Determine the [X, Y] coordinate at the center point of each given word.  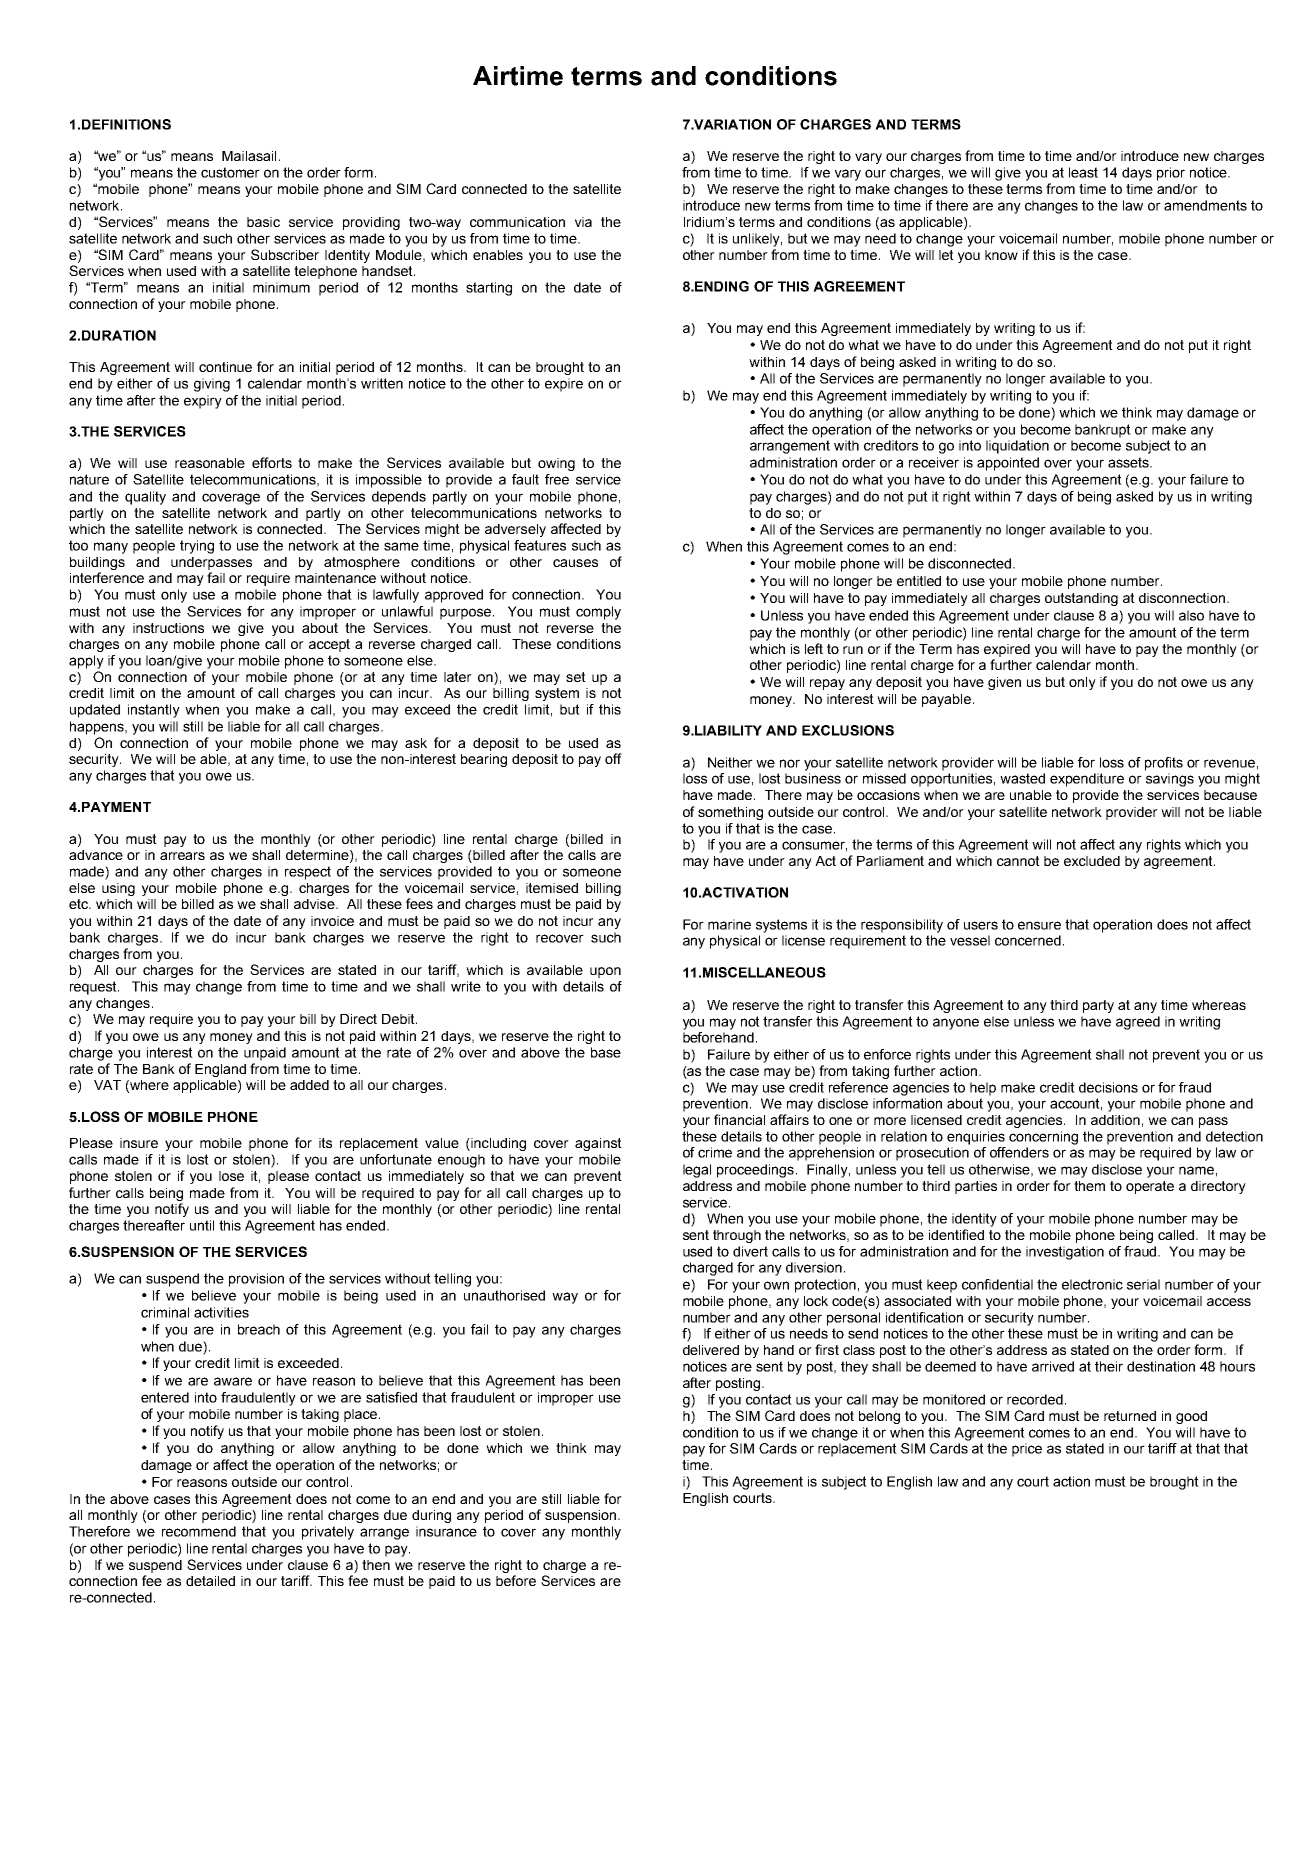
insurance [446, 1531]
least [1083, 172]
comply [598, 613]
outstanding [1081, 599]
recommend [199, 1531]
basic [263, 222]
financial [739, 1119]
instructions [168, 628]
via [583, 222]
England [220, 1070]
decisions [1108, 1087]
